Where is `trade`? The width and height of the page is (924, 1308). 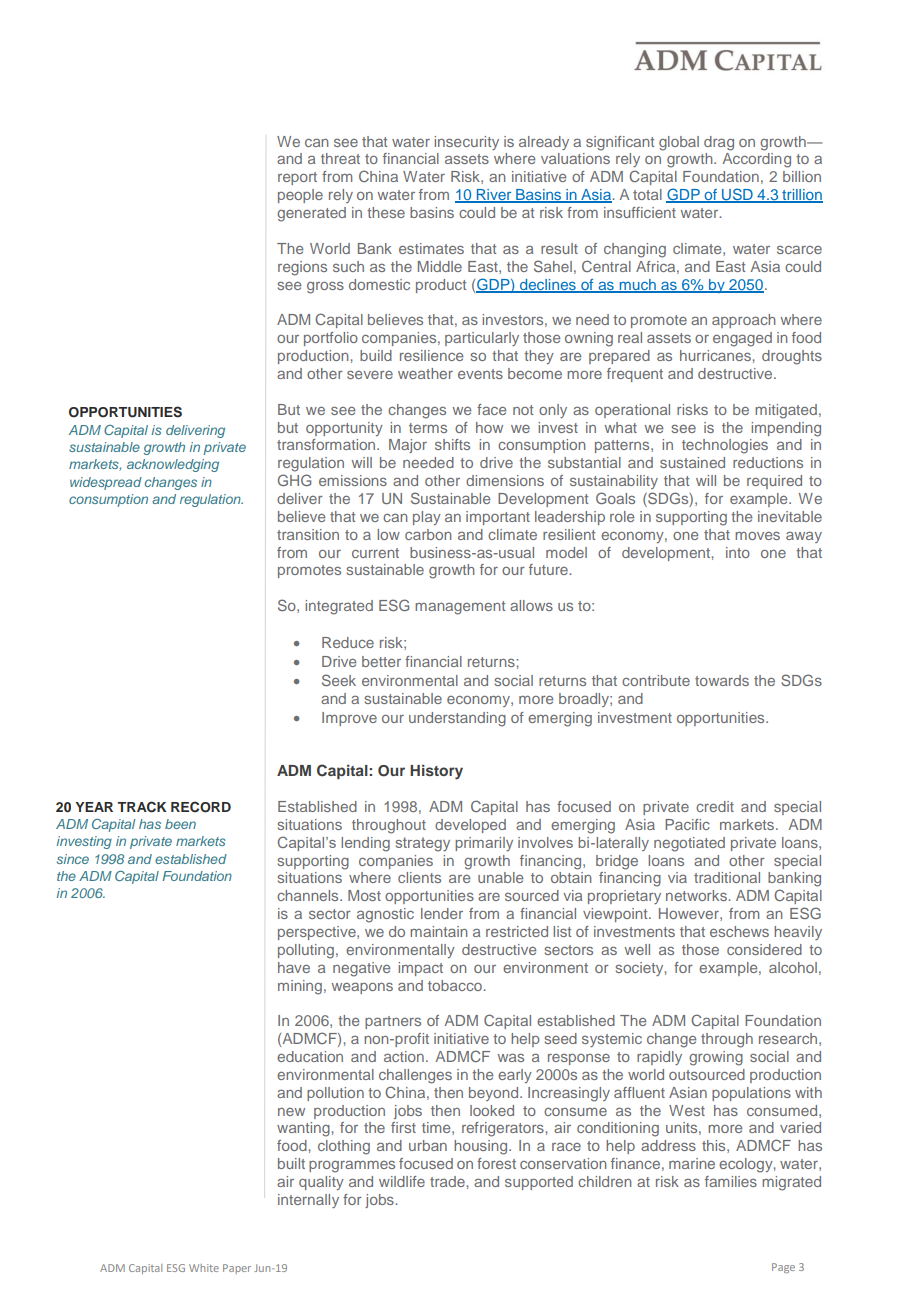
trade is located at coordinates (448, 1181).
